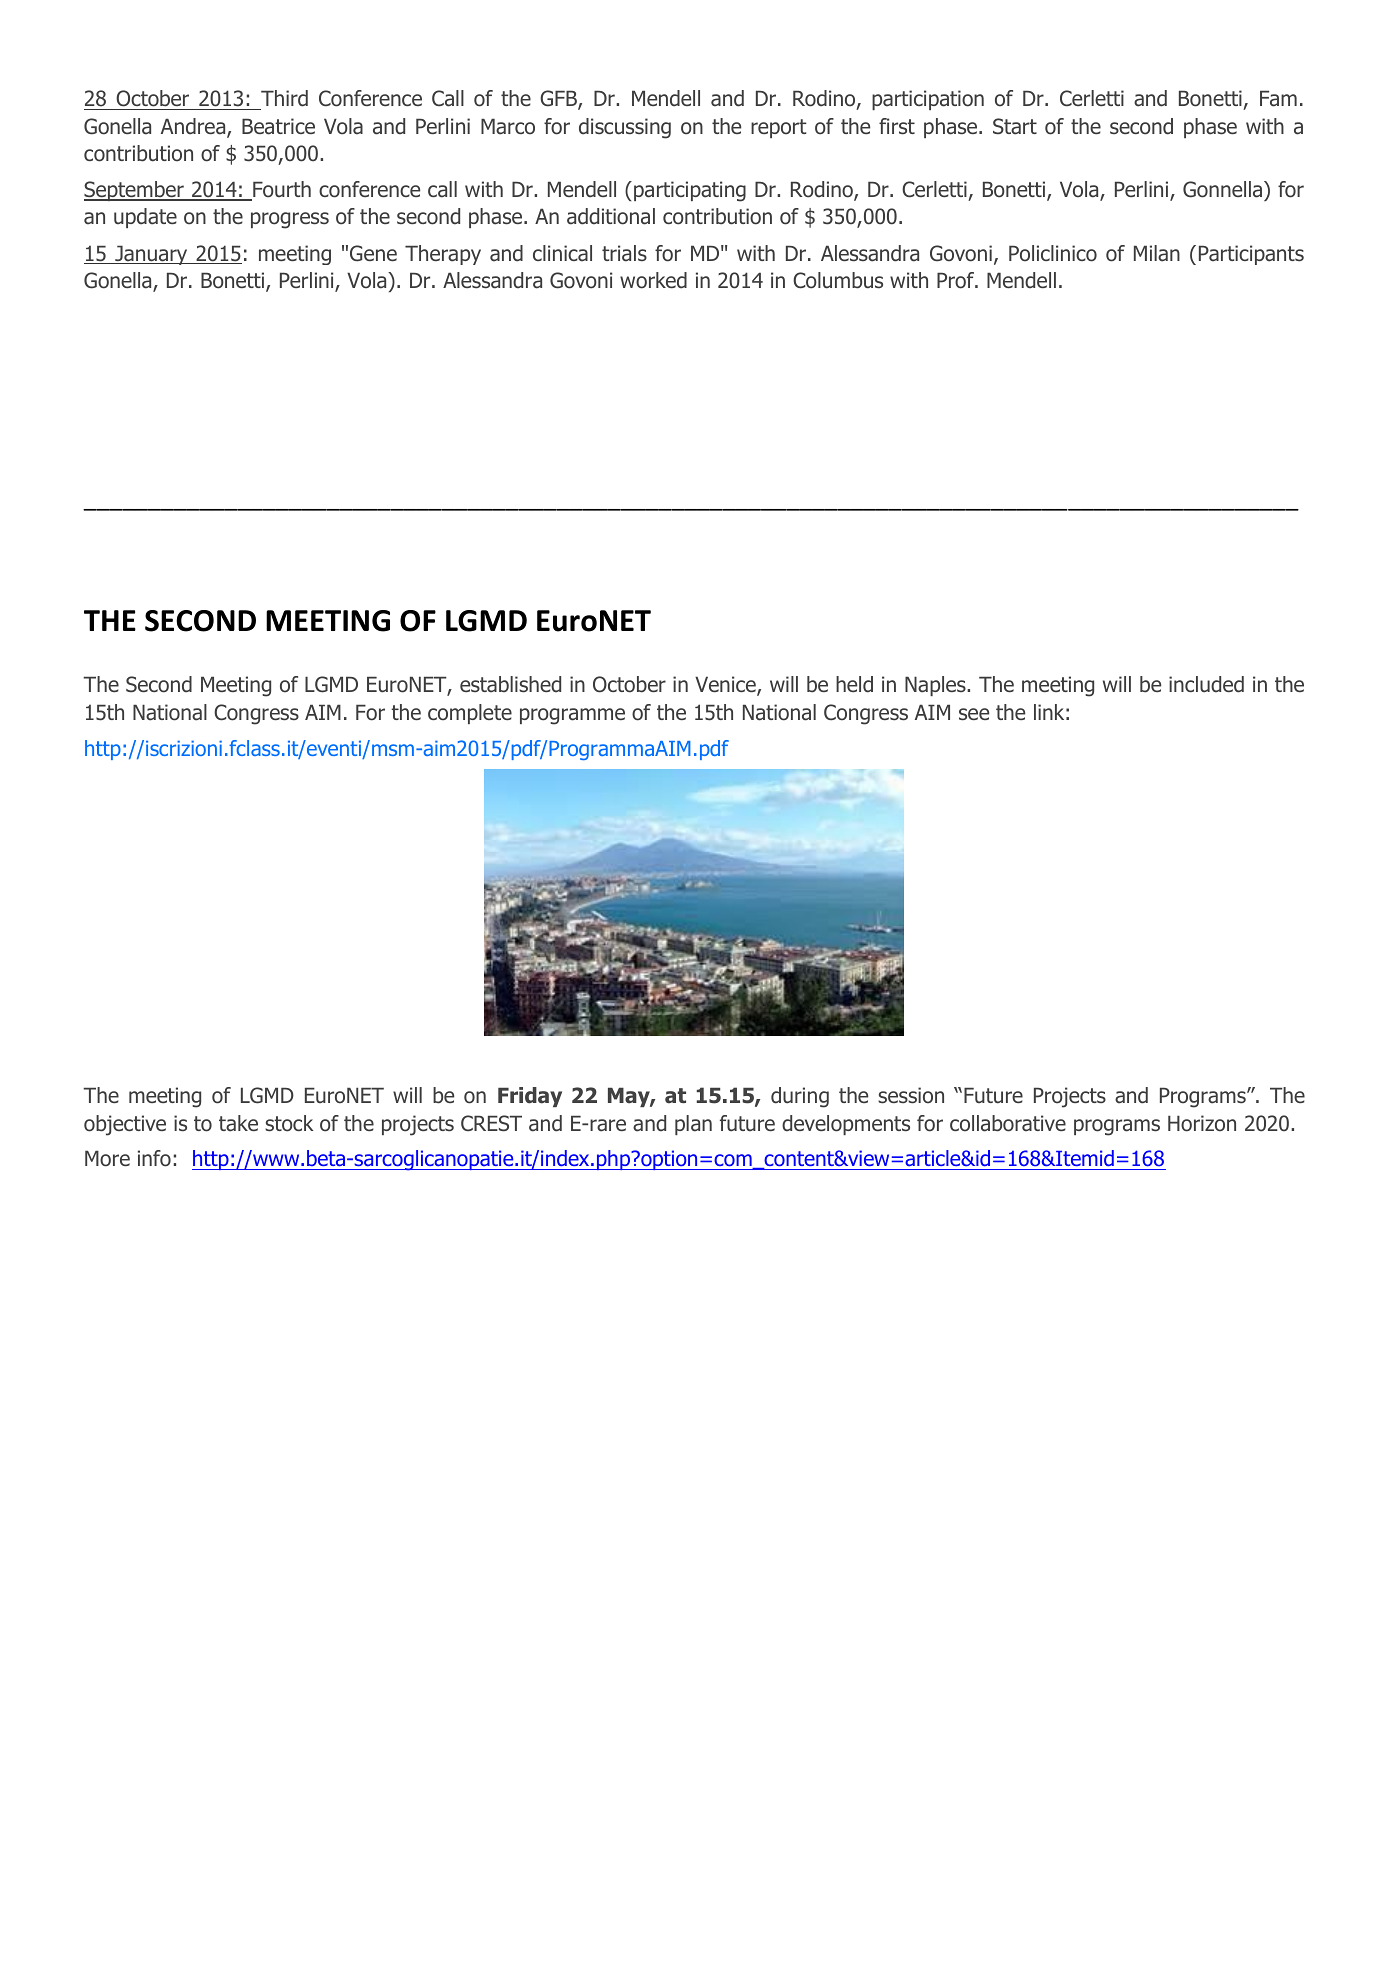  I want to click on programme, so click(572, 716).
